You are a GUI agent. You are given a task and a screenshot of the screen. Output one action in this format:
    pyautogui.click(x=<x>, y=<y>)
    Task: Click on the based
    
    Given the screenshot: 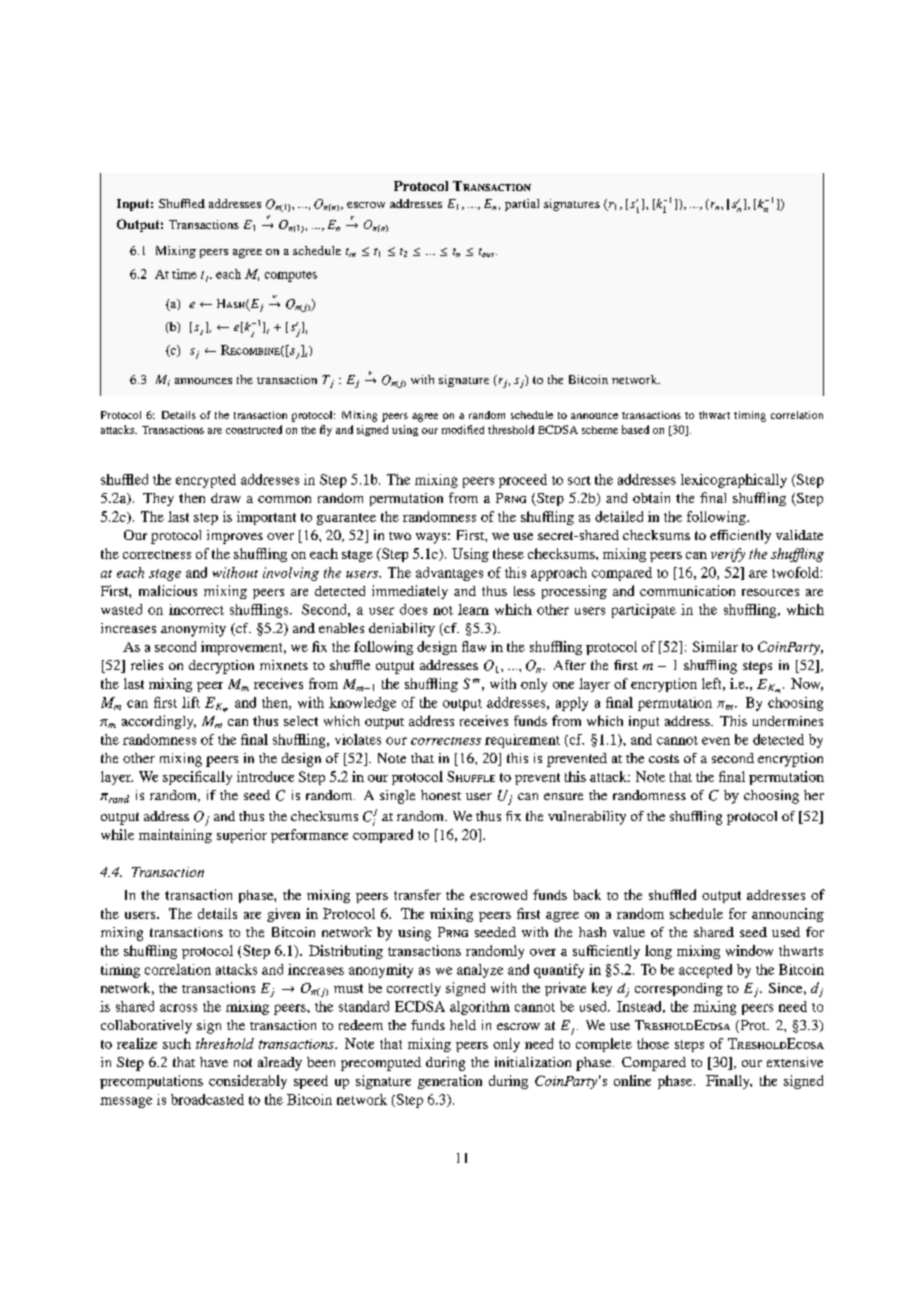 What is the action you would take?
    pyautogui.click(x=635, y=429)
